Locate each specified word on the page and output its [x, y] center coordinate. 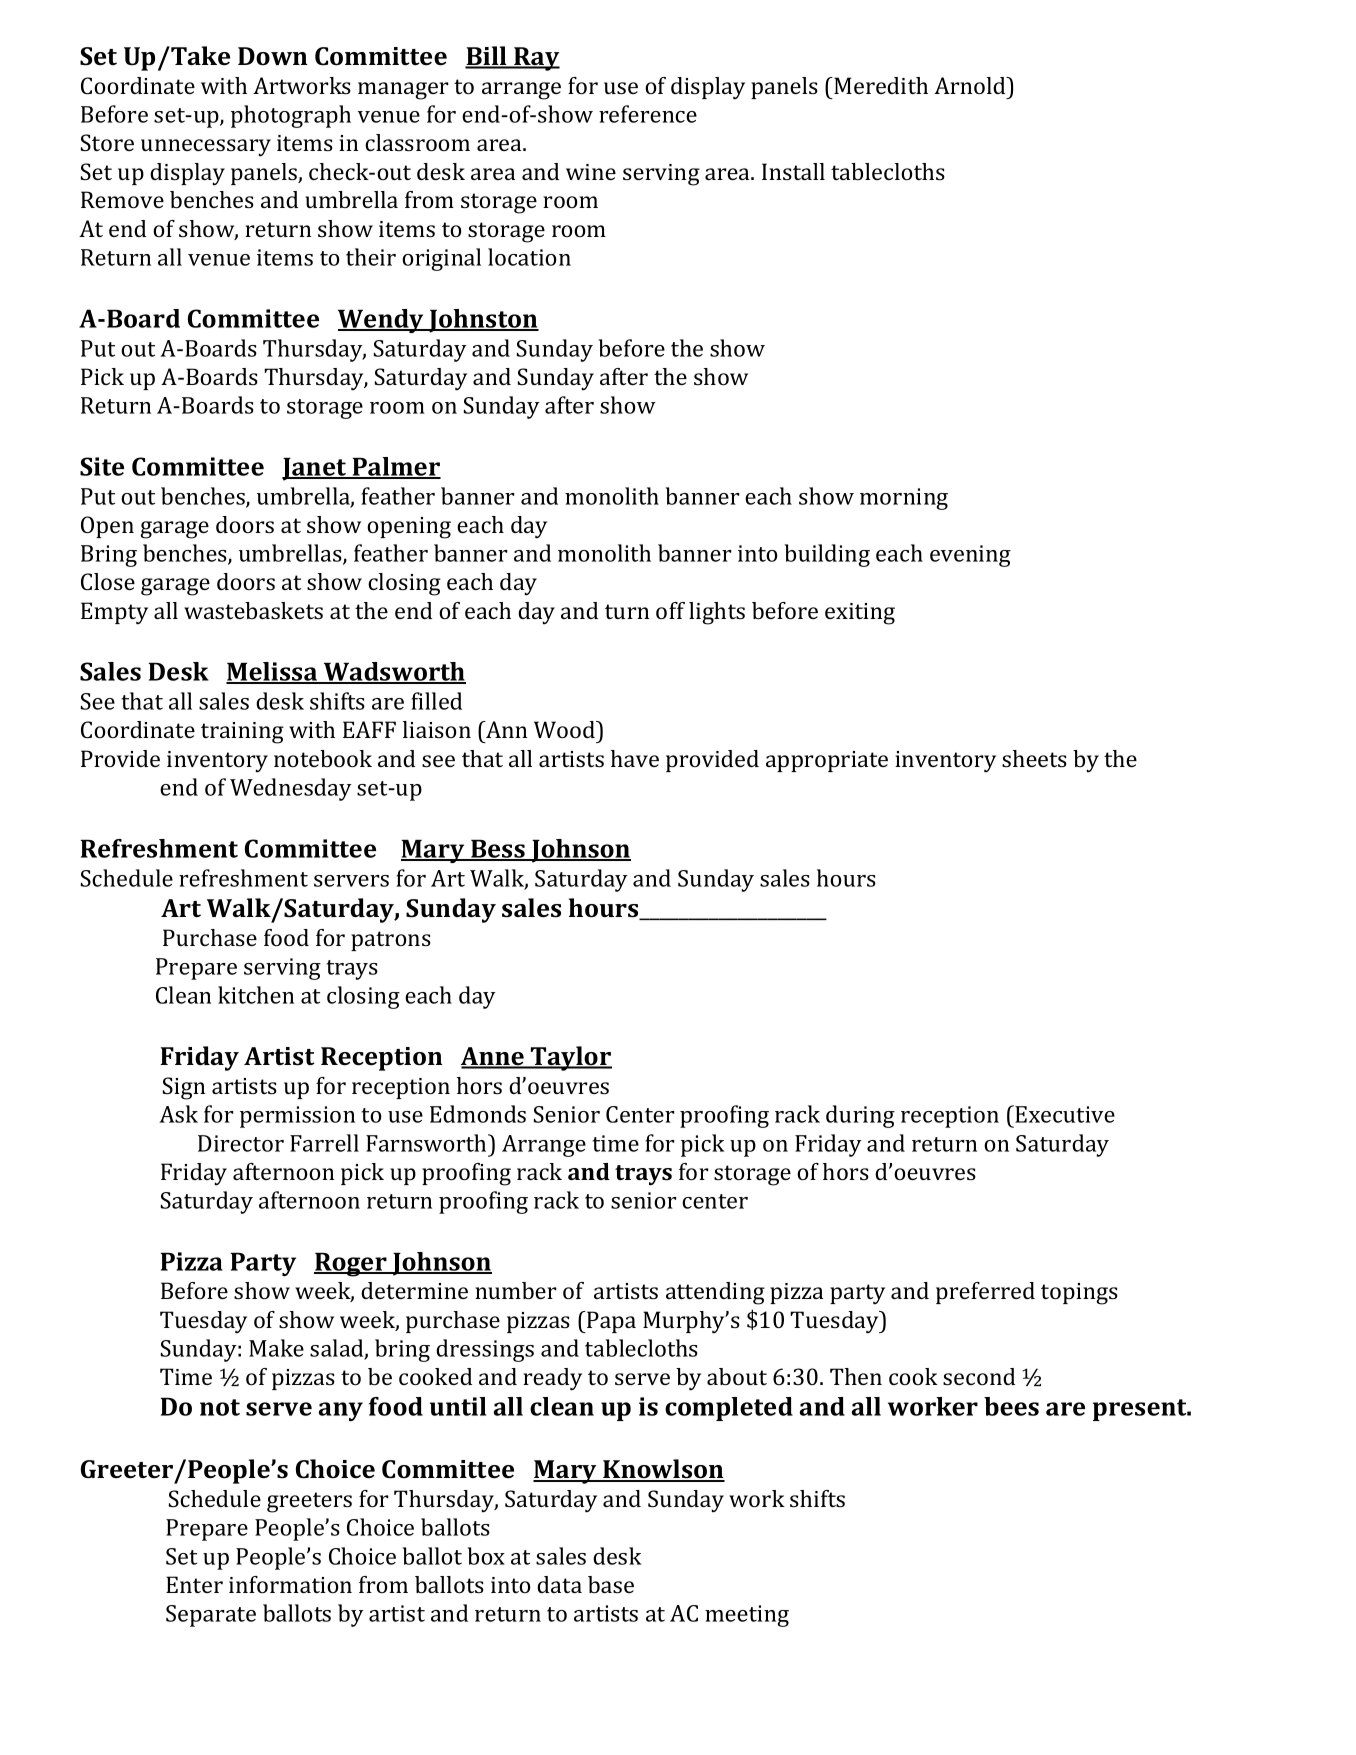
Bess [498, 850]
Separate [211, 1616]
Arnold [971, 85]
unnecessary [206, 148]
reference [648, 114]
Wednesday [291, 789]
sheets [1034, 758]
